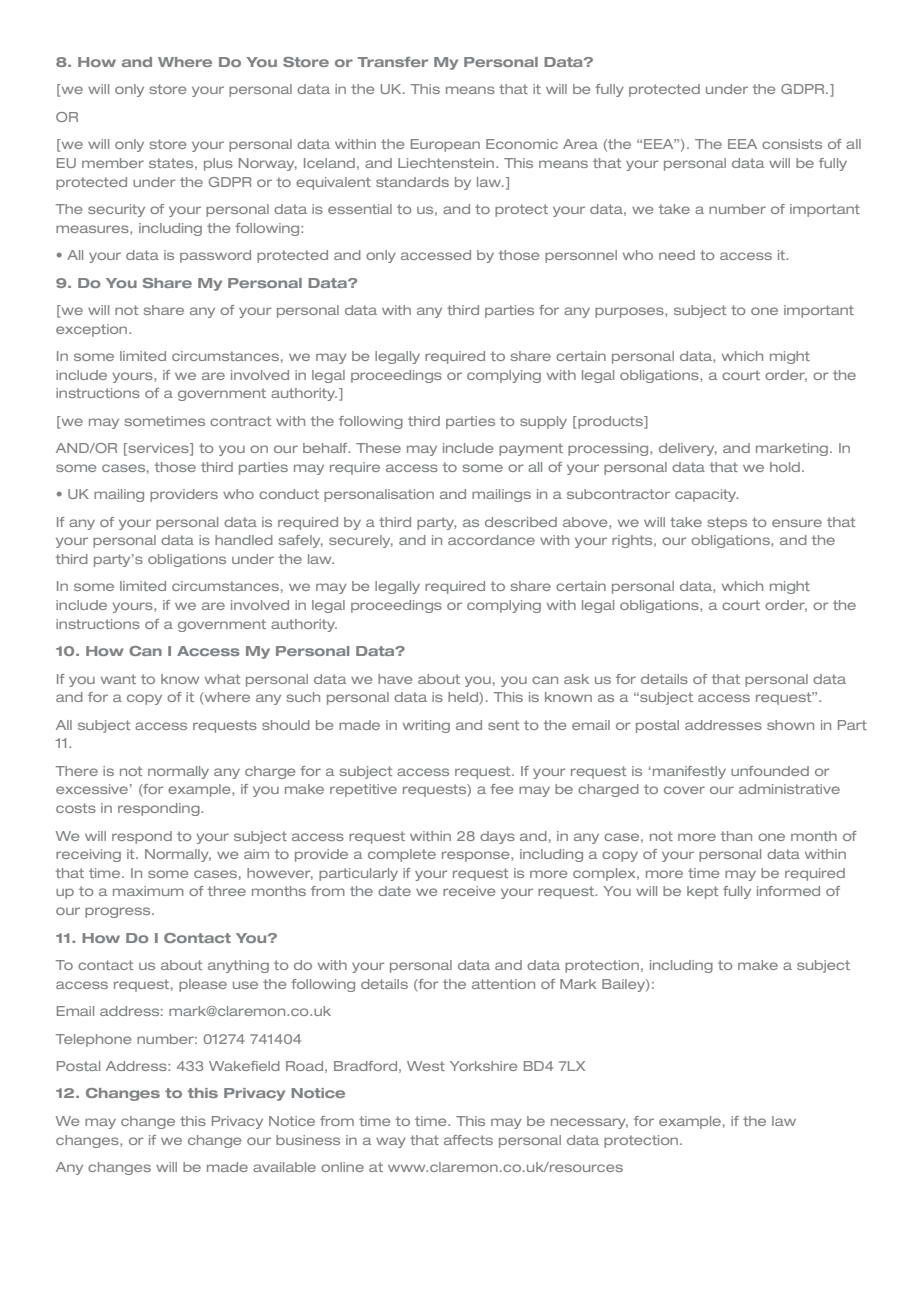 Image resolution: width=924 pixels, height=1308 pixels. I want to click on Wakefield, so click(244, 1066).
